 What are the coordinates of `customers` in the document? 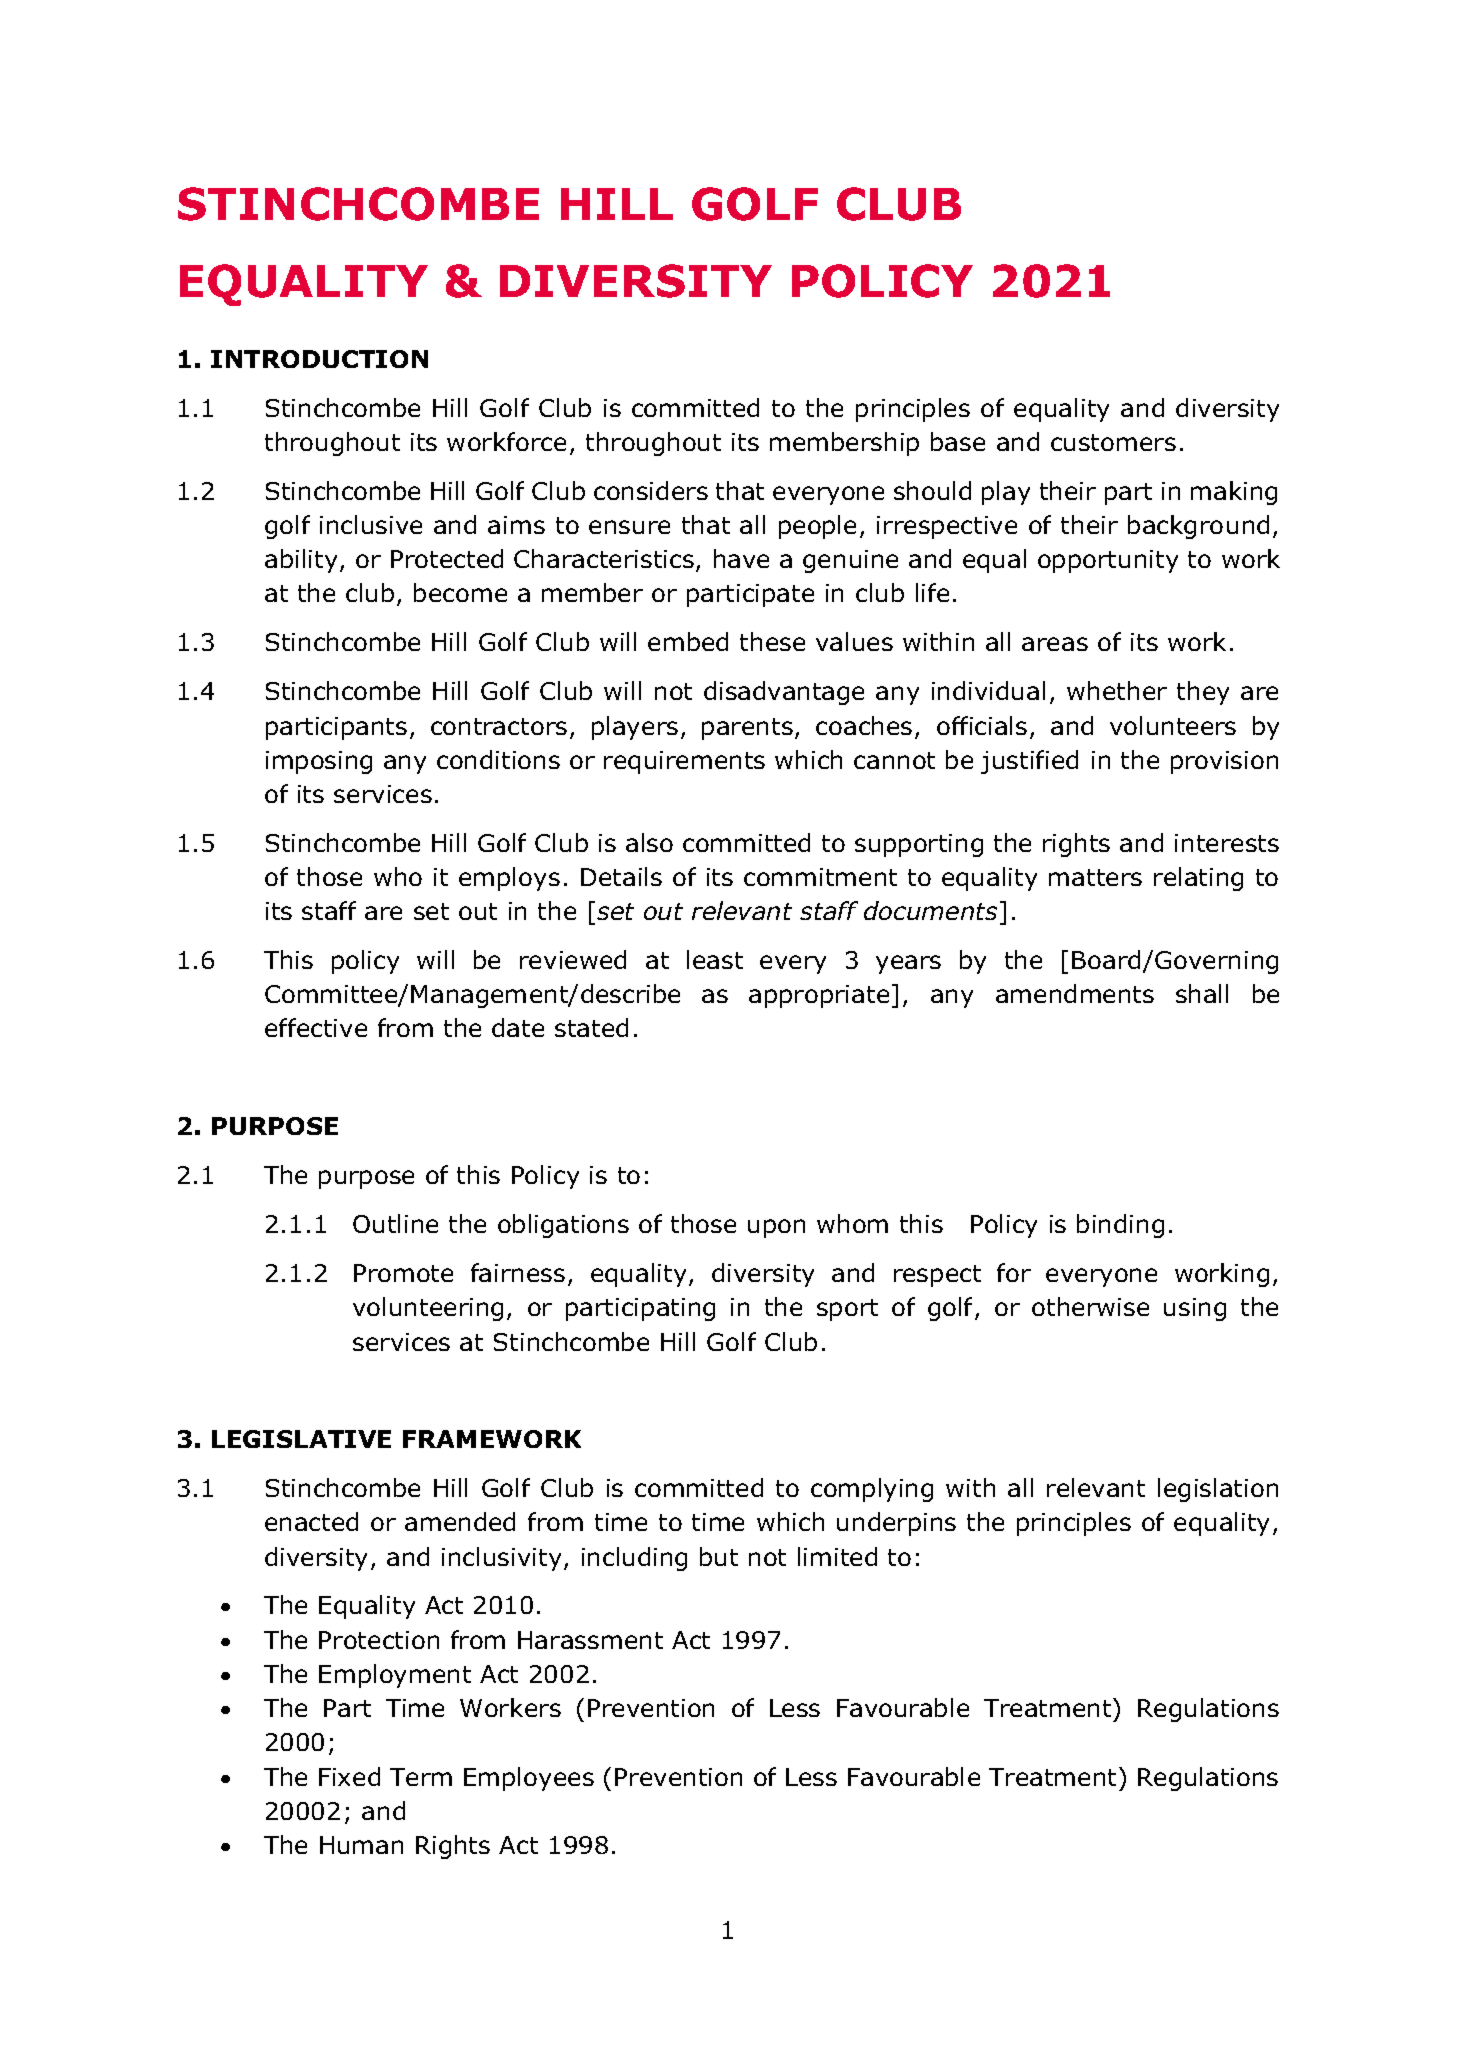 It's located at (1113, 442).
